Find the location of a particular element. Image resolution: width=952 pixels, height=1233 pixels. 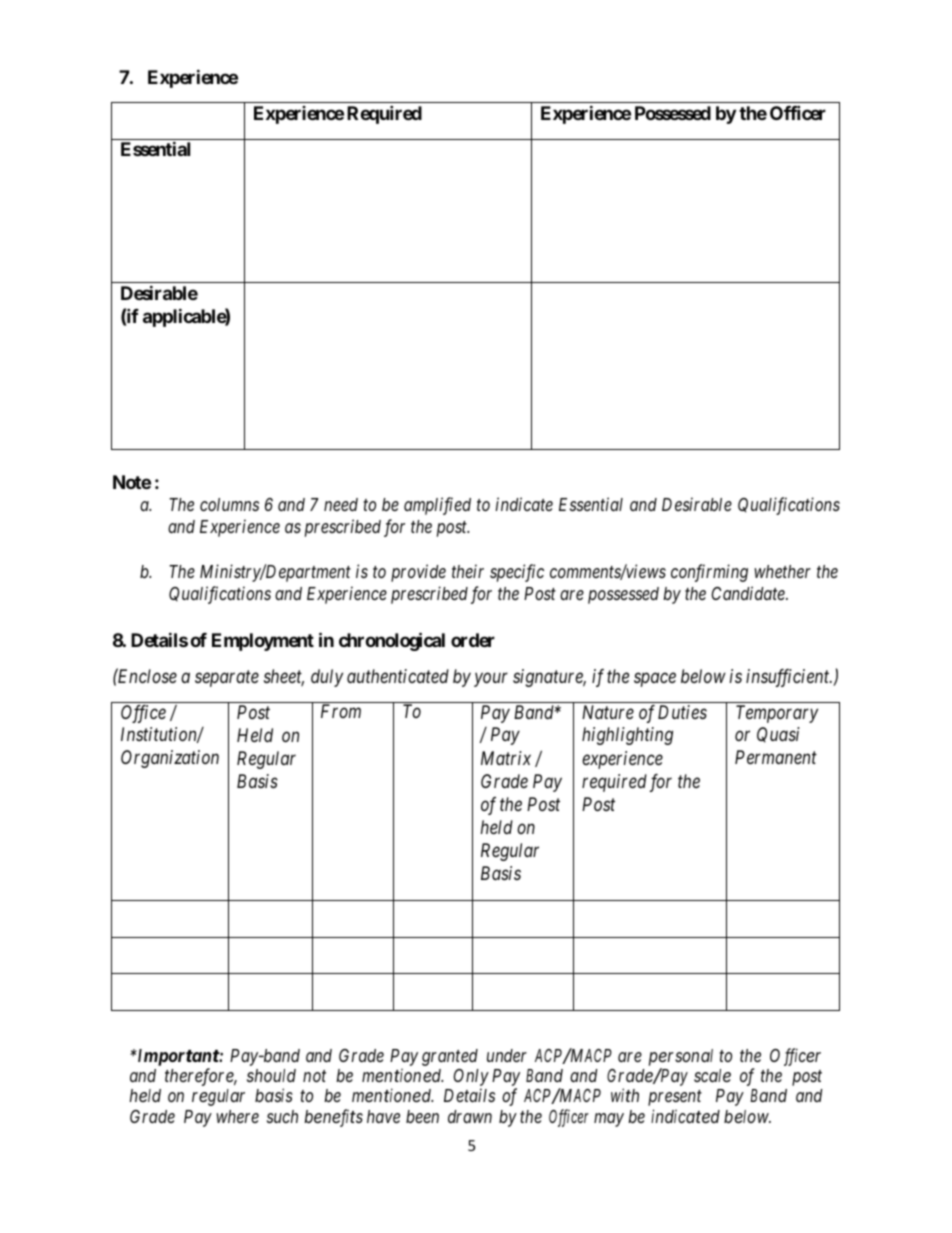

columns is located at coordinates (229, 504).
